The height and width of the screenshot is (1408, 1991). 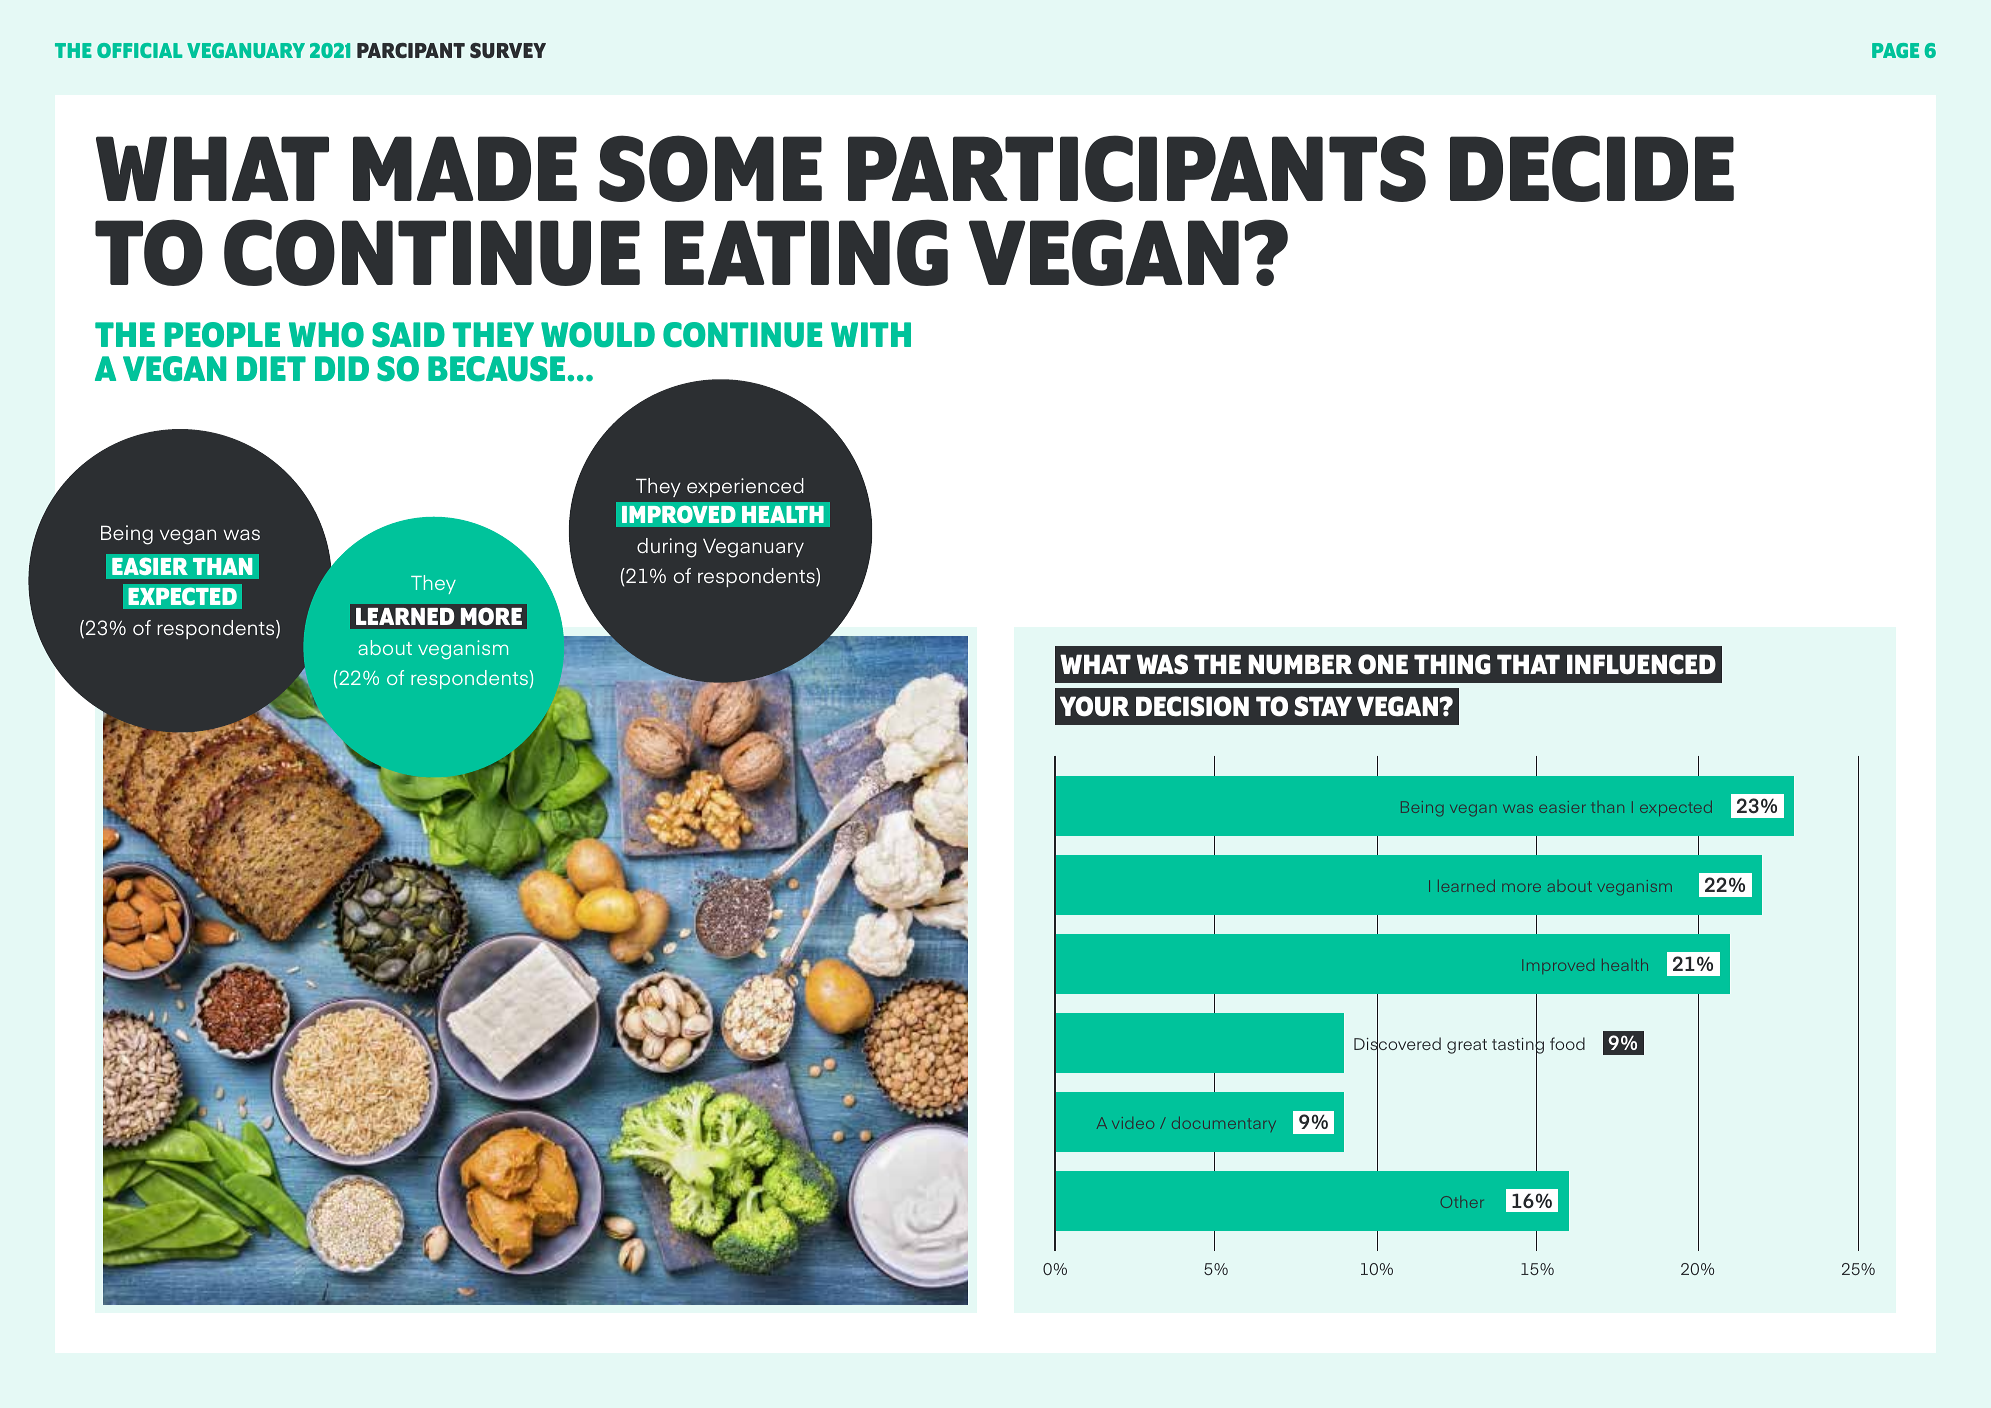 I want to click on food, so click(x=1567, y=1043).
